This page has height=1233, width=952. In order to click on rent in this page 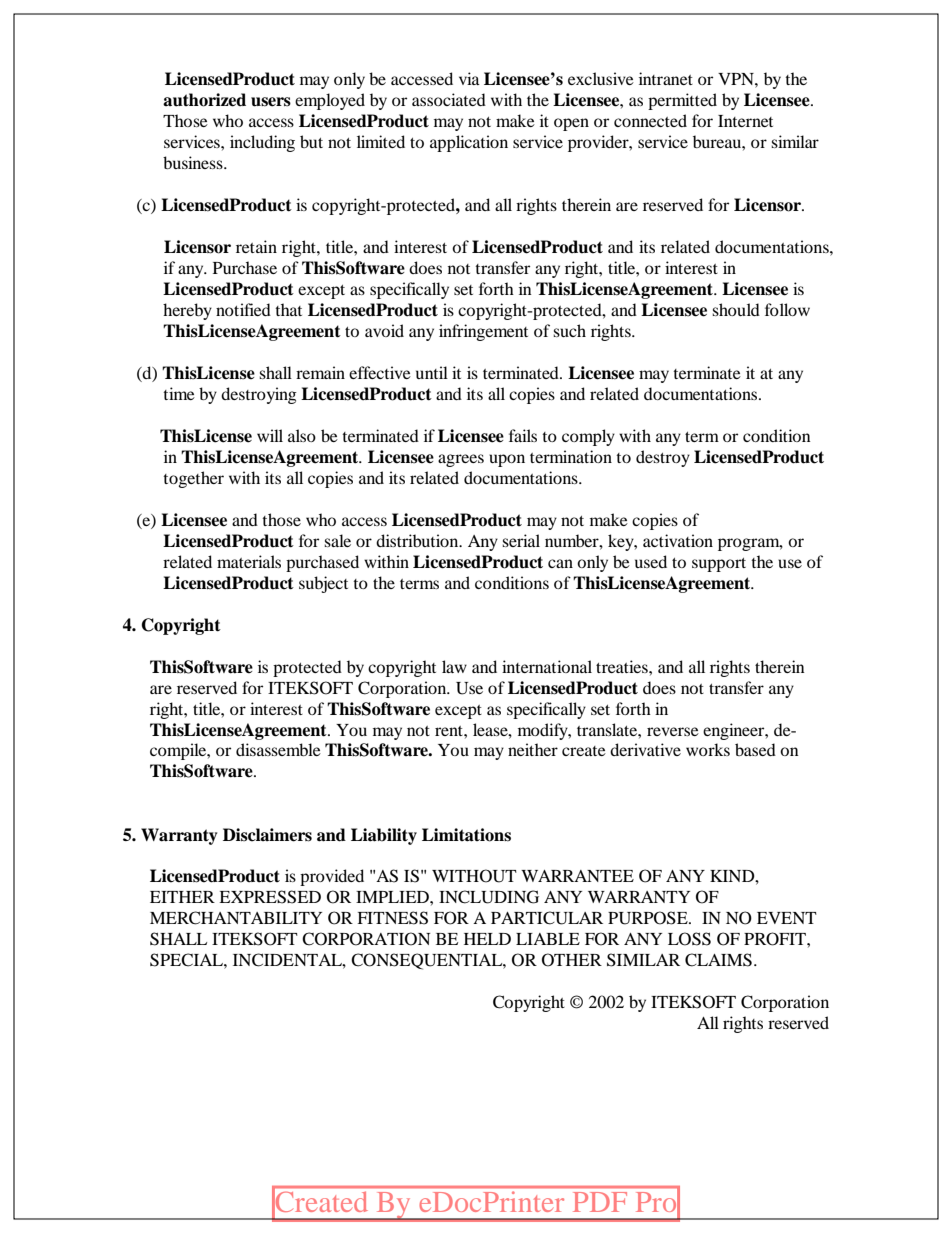, I will do `click(450, 731)`.
